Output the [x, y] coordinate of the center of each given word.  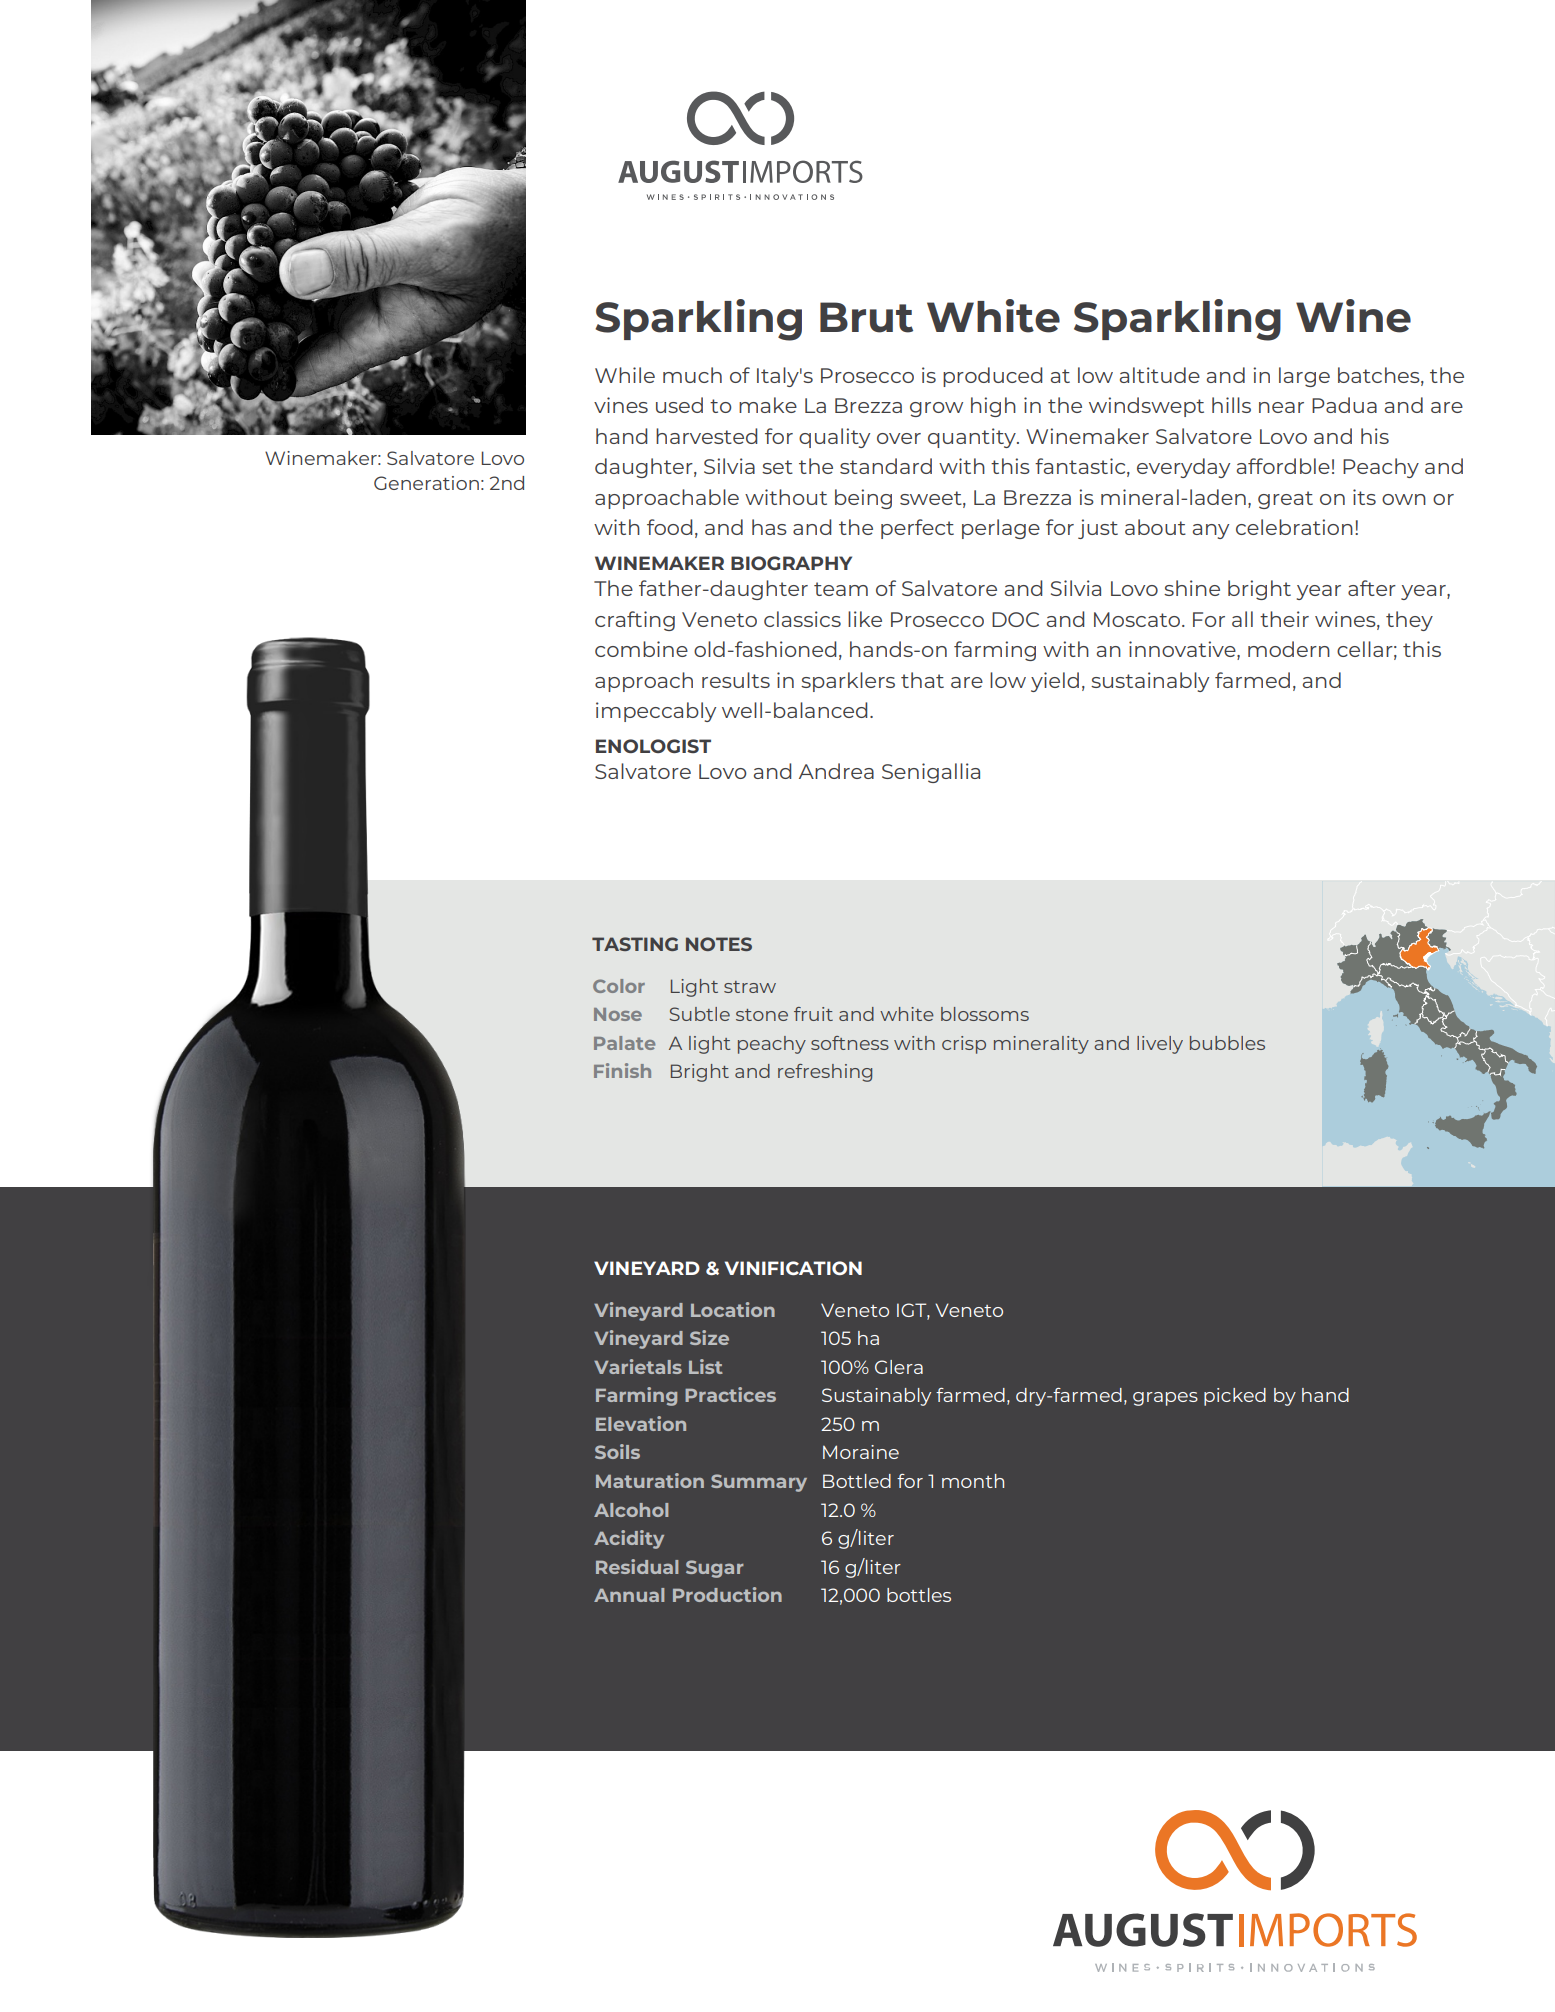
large [1304, 377]
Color [619, 986]
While [625, 375]
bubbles [1227, 1043]
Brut [866, 317]
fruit [813, 1014]
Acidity [629, 1539]
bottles [919, 1595]
